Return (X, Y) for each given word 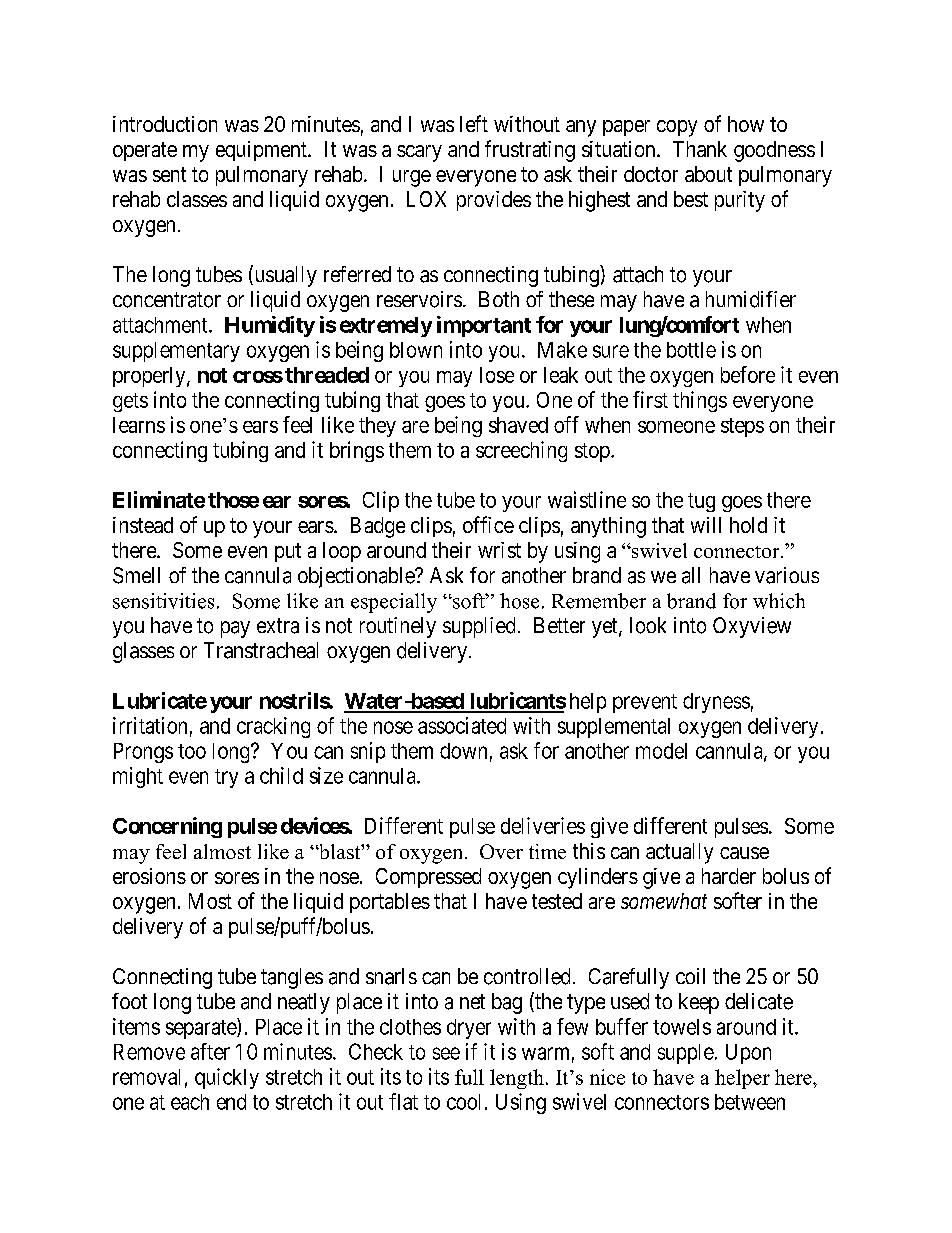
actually (679, 853)
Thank (700, 149)
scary (419, 153)
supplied (479, 627)
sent (169, 174)
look (648, 625)
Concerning (167, 827)
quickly (227, 1078)
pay (235, 629)
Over (501, 851)
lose (497, 375)
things (700, 401)
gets (130, 402)
